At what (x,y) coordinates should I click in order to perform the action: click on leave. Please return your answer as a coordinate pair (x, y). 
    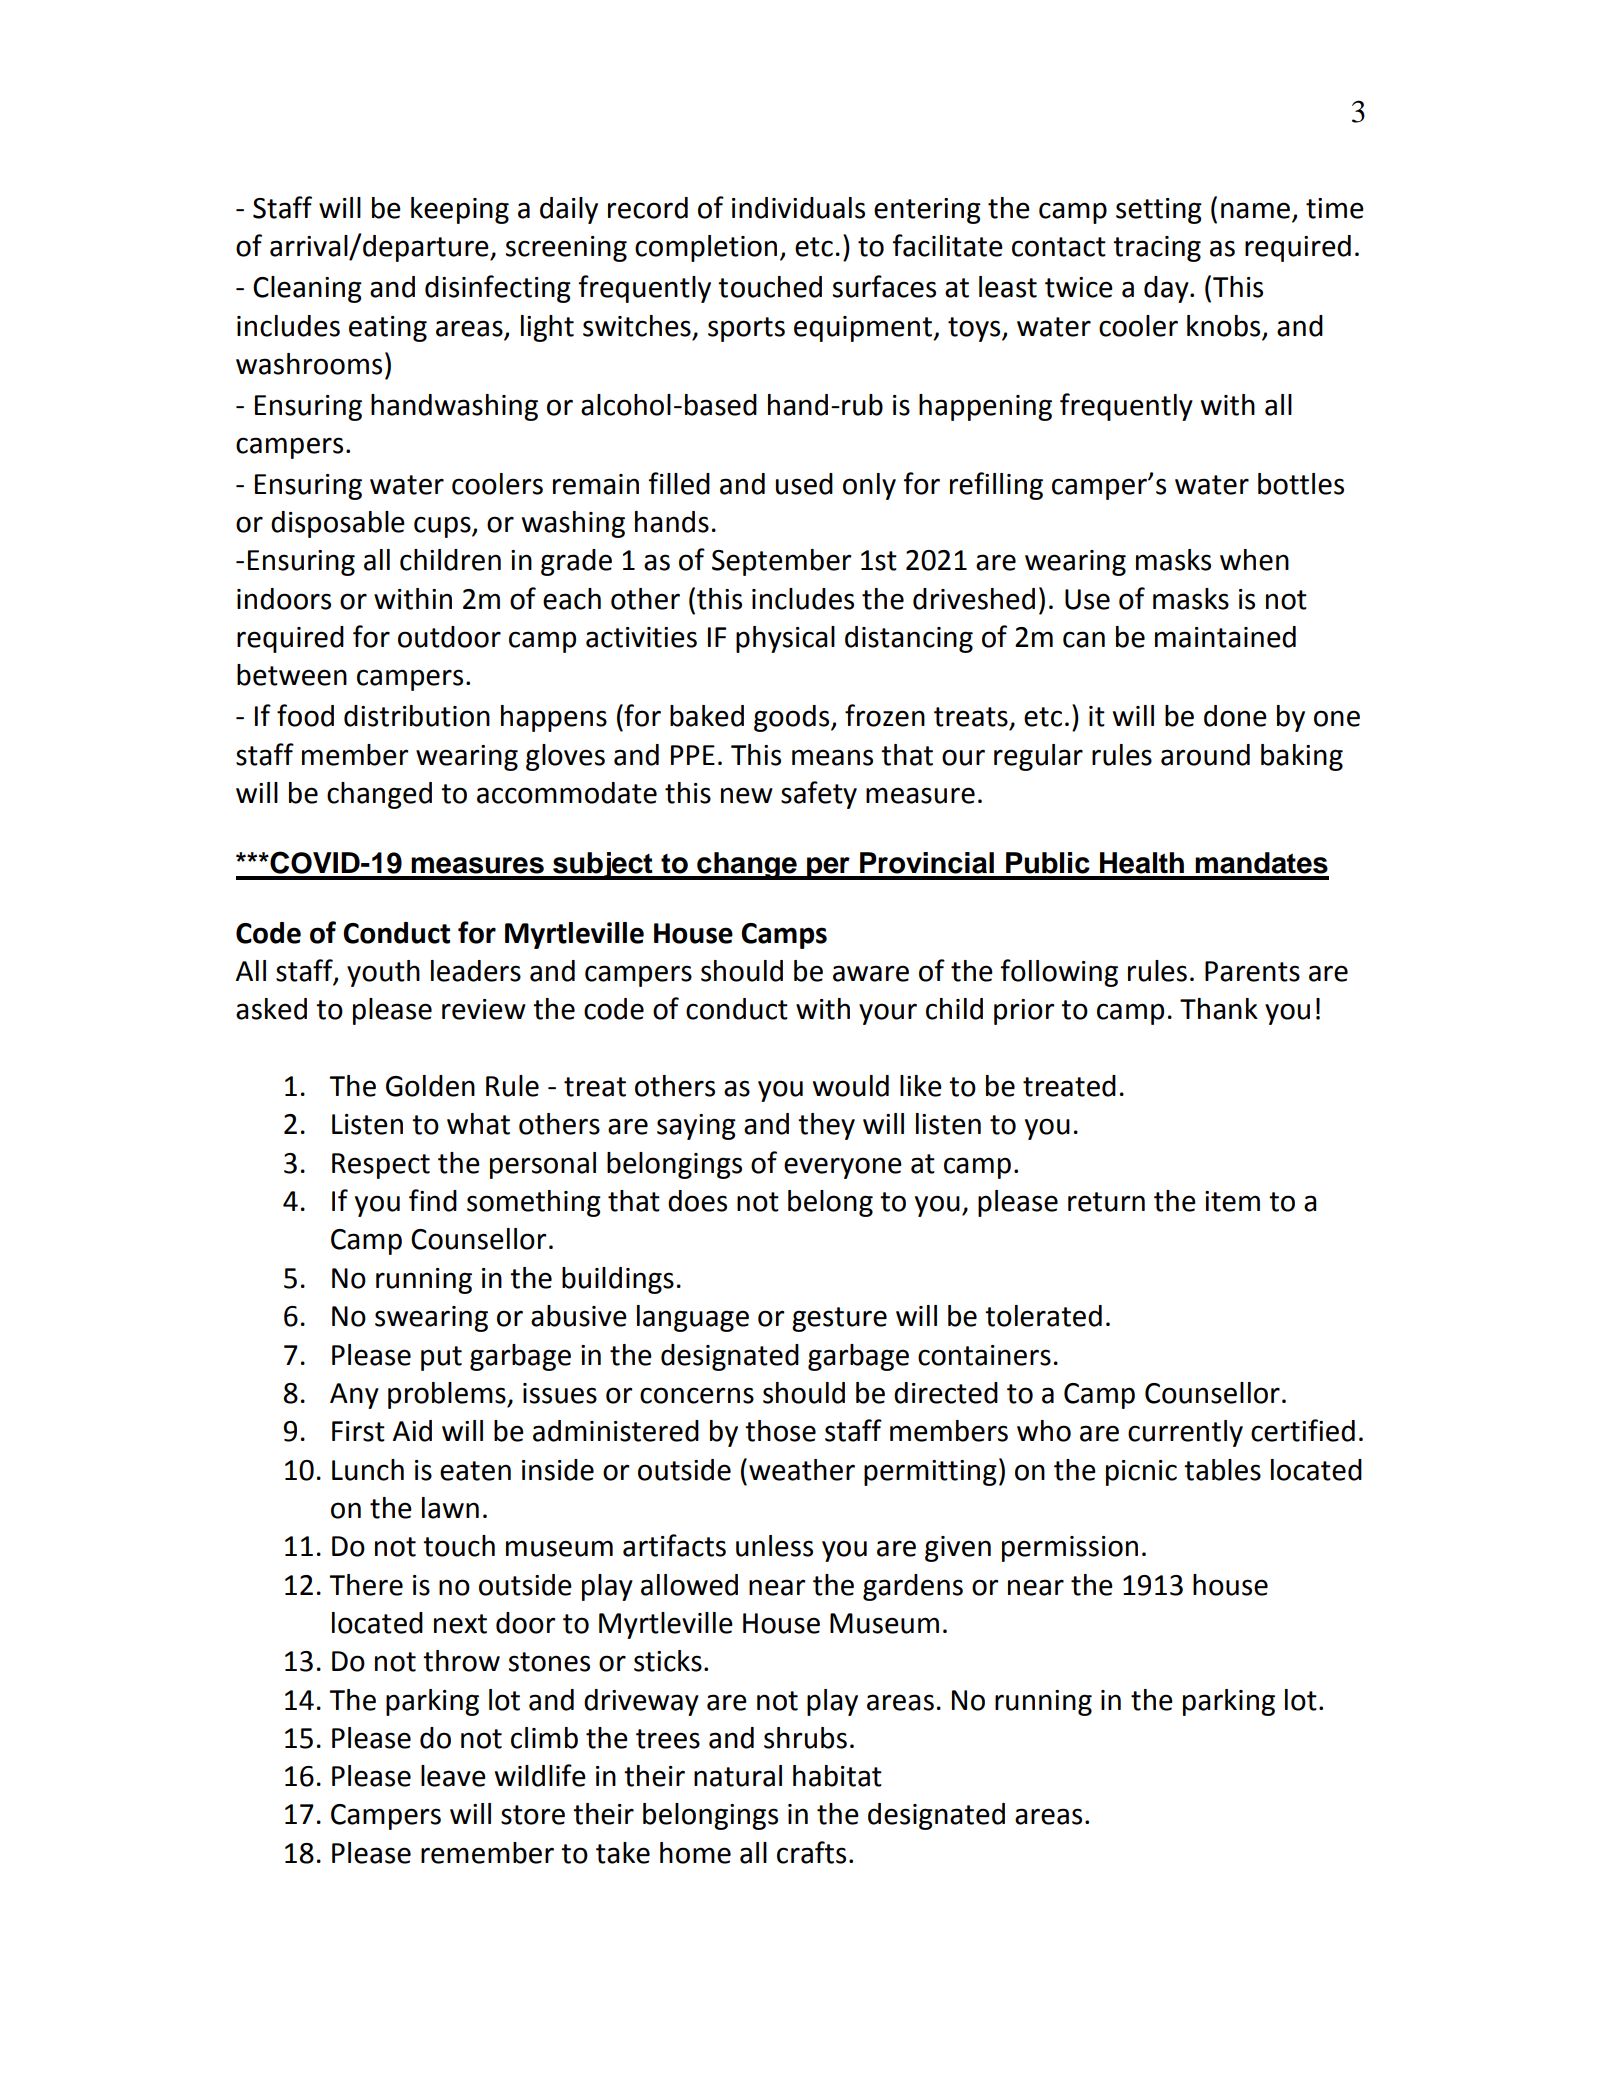
    Looking at the image, I should click on (453, 1776).
